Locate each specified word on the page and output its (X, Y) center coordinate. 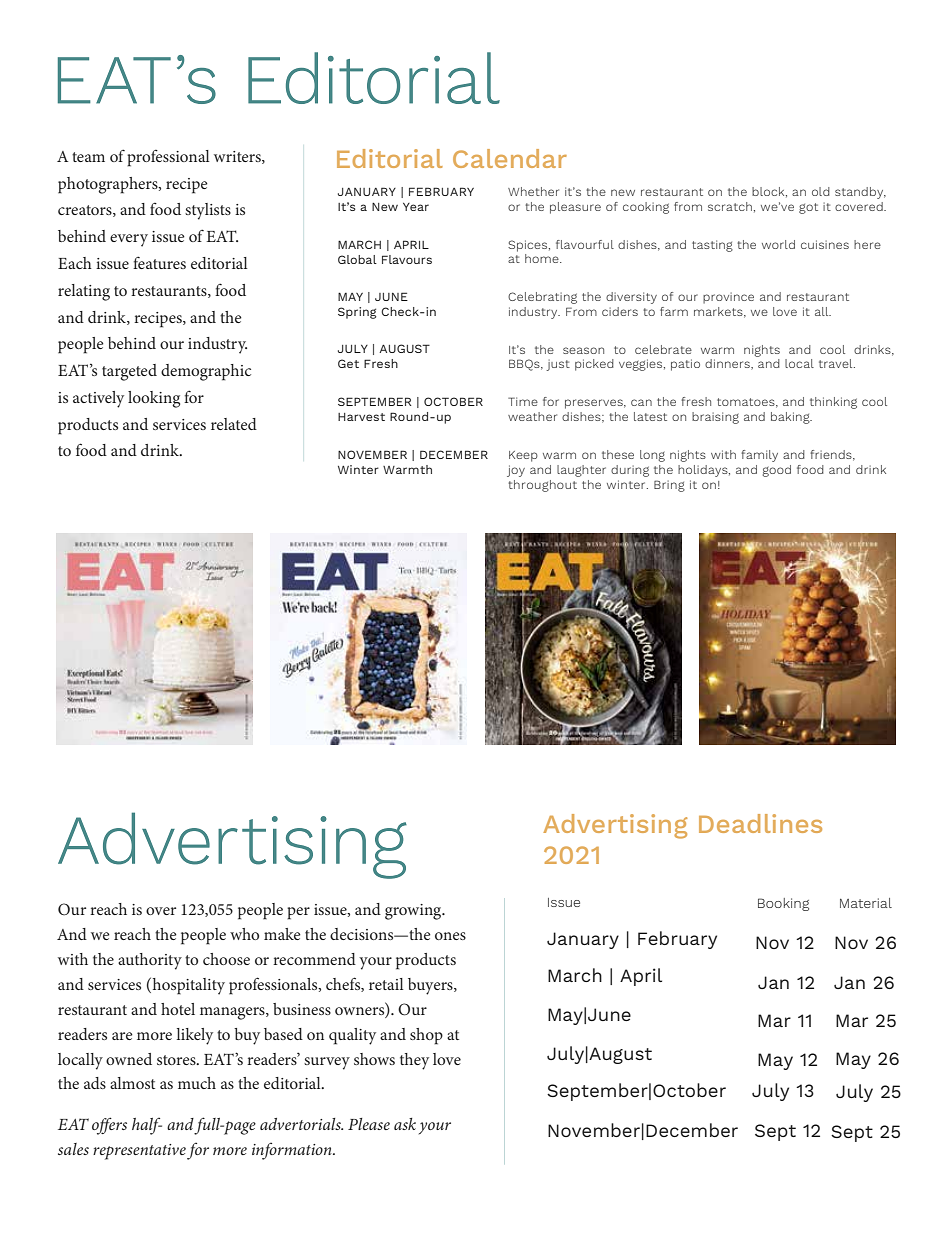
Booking (783, 904)
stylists (208, 211)
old (821, 191)
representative (139, 1152)
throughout (542, 486)
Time (523, 401)
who (244, 934)
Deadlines (760, 823)
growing (414, 912)
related (234, 424)
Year (416, 207)
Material (866, 903)
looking (154, 399)
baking (791, 418)
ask (405, 1124)
